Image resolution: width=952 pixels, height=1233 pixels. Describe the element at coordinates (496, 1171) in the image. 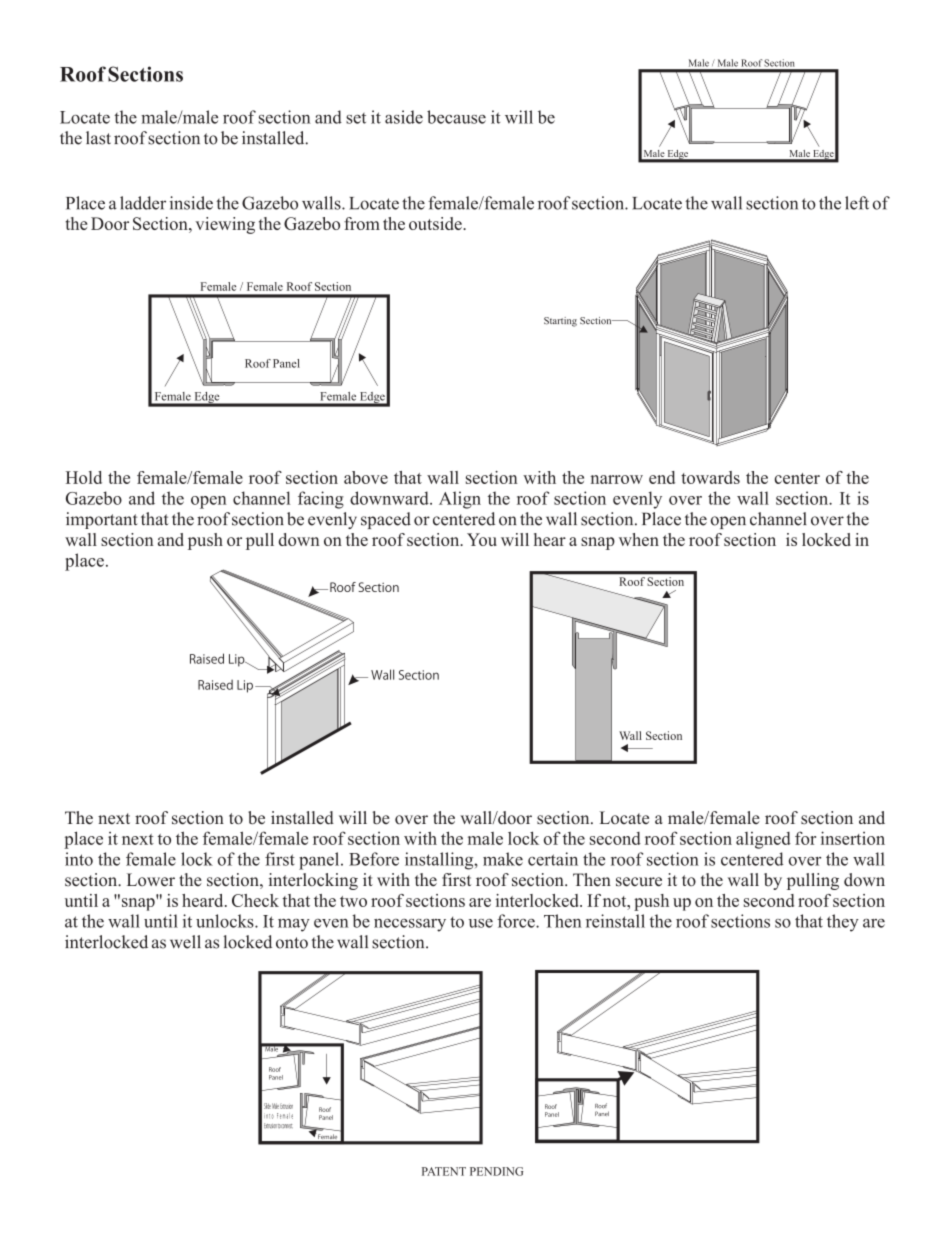

I see `PENDING` at that location.
